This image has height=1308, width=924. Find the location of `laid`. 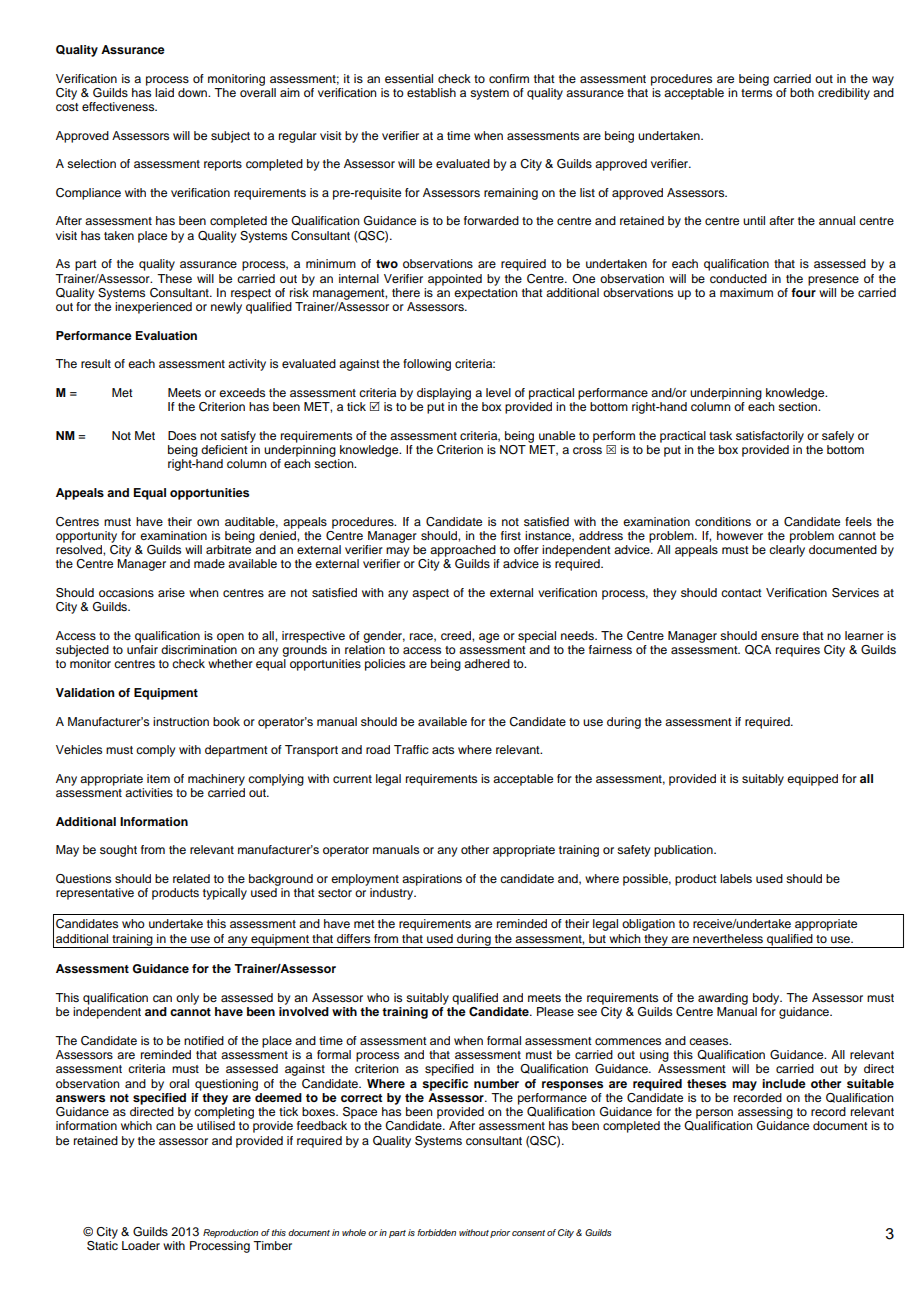

laid is located at coordinates (164, 92).
